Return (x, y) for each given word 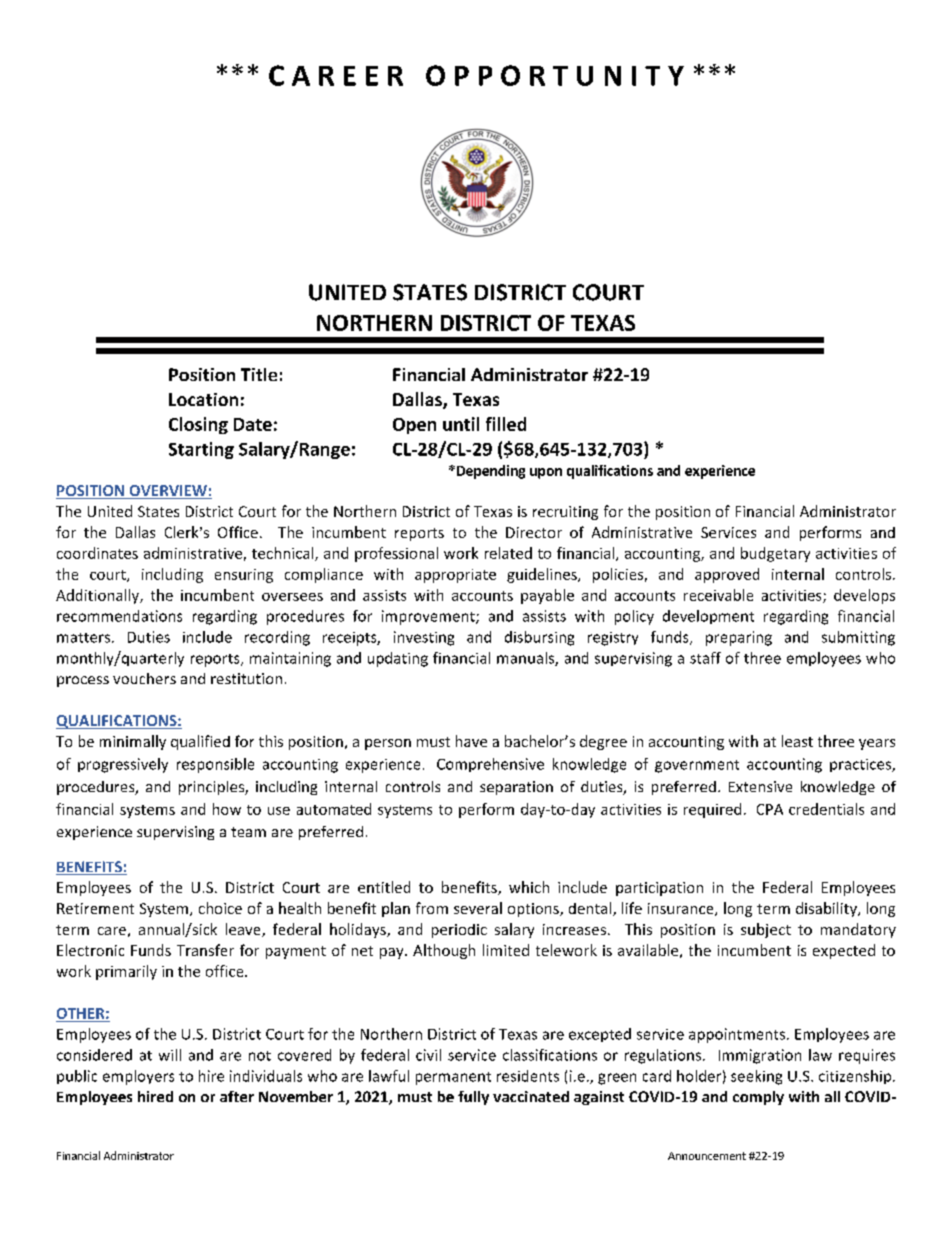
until (461, 424)
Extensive (760, 786)
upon (546, 473)
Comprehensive (490, 765)
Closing (198, 425)
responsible (215, 765)
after (237, 1096)
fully (473, 1098)
